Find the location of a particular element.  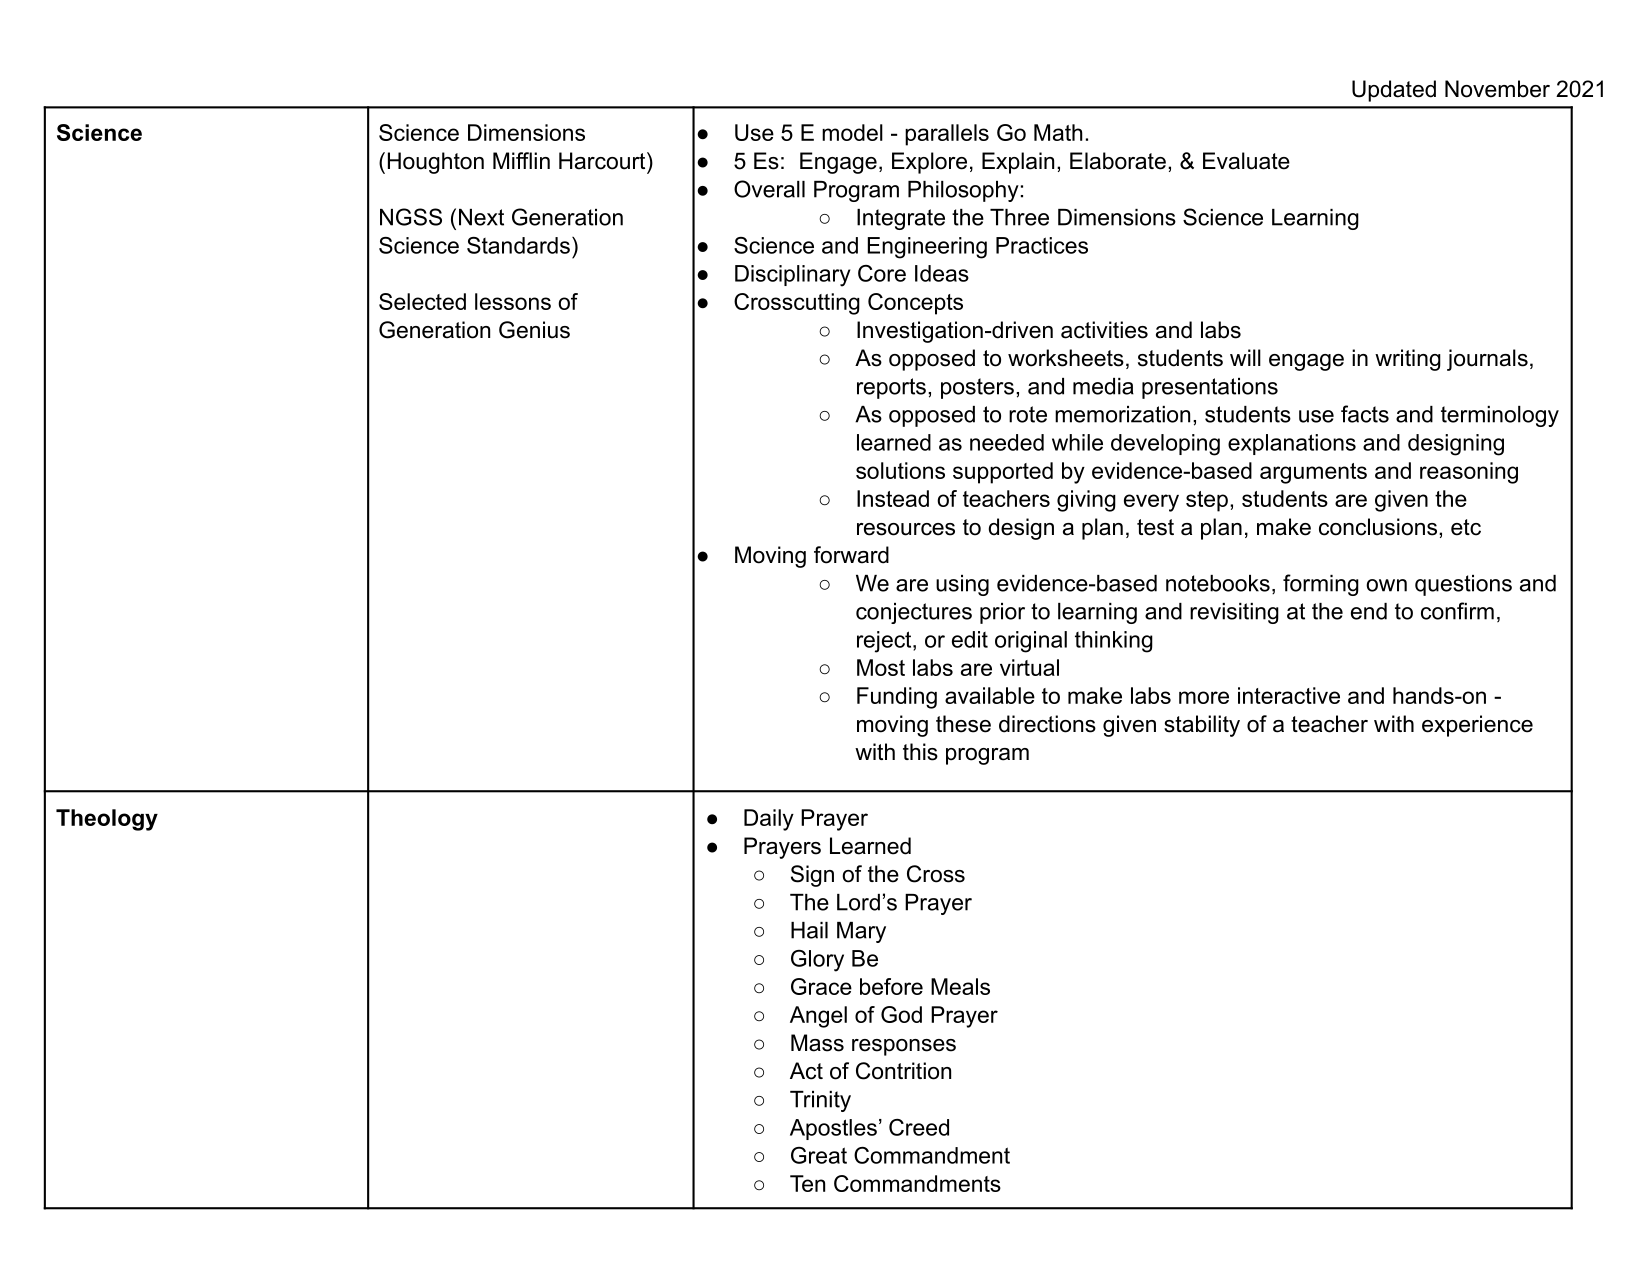

Theology is located at coordinates (107, 820).
